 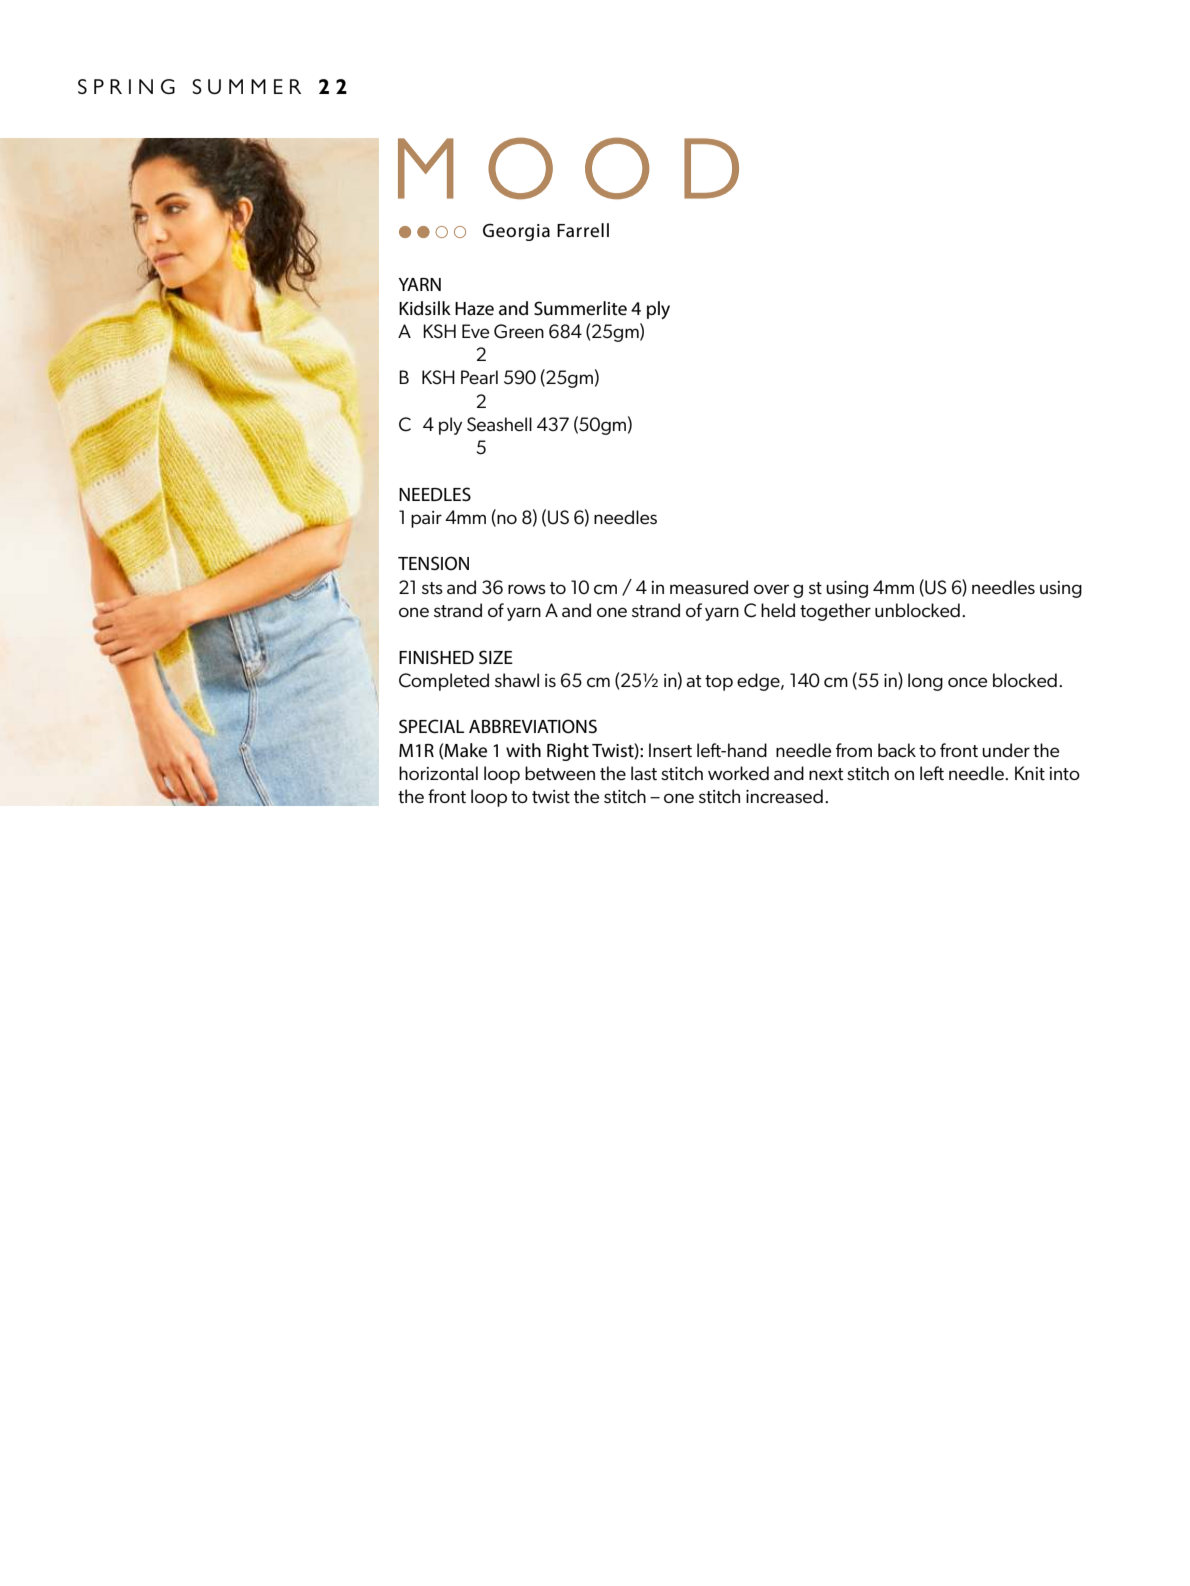 What do you see at coordinates (438, 773) in the image?
I see `horizontal` at bounding box center [438, 773].
